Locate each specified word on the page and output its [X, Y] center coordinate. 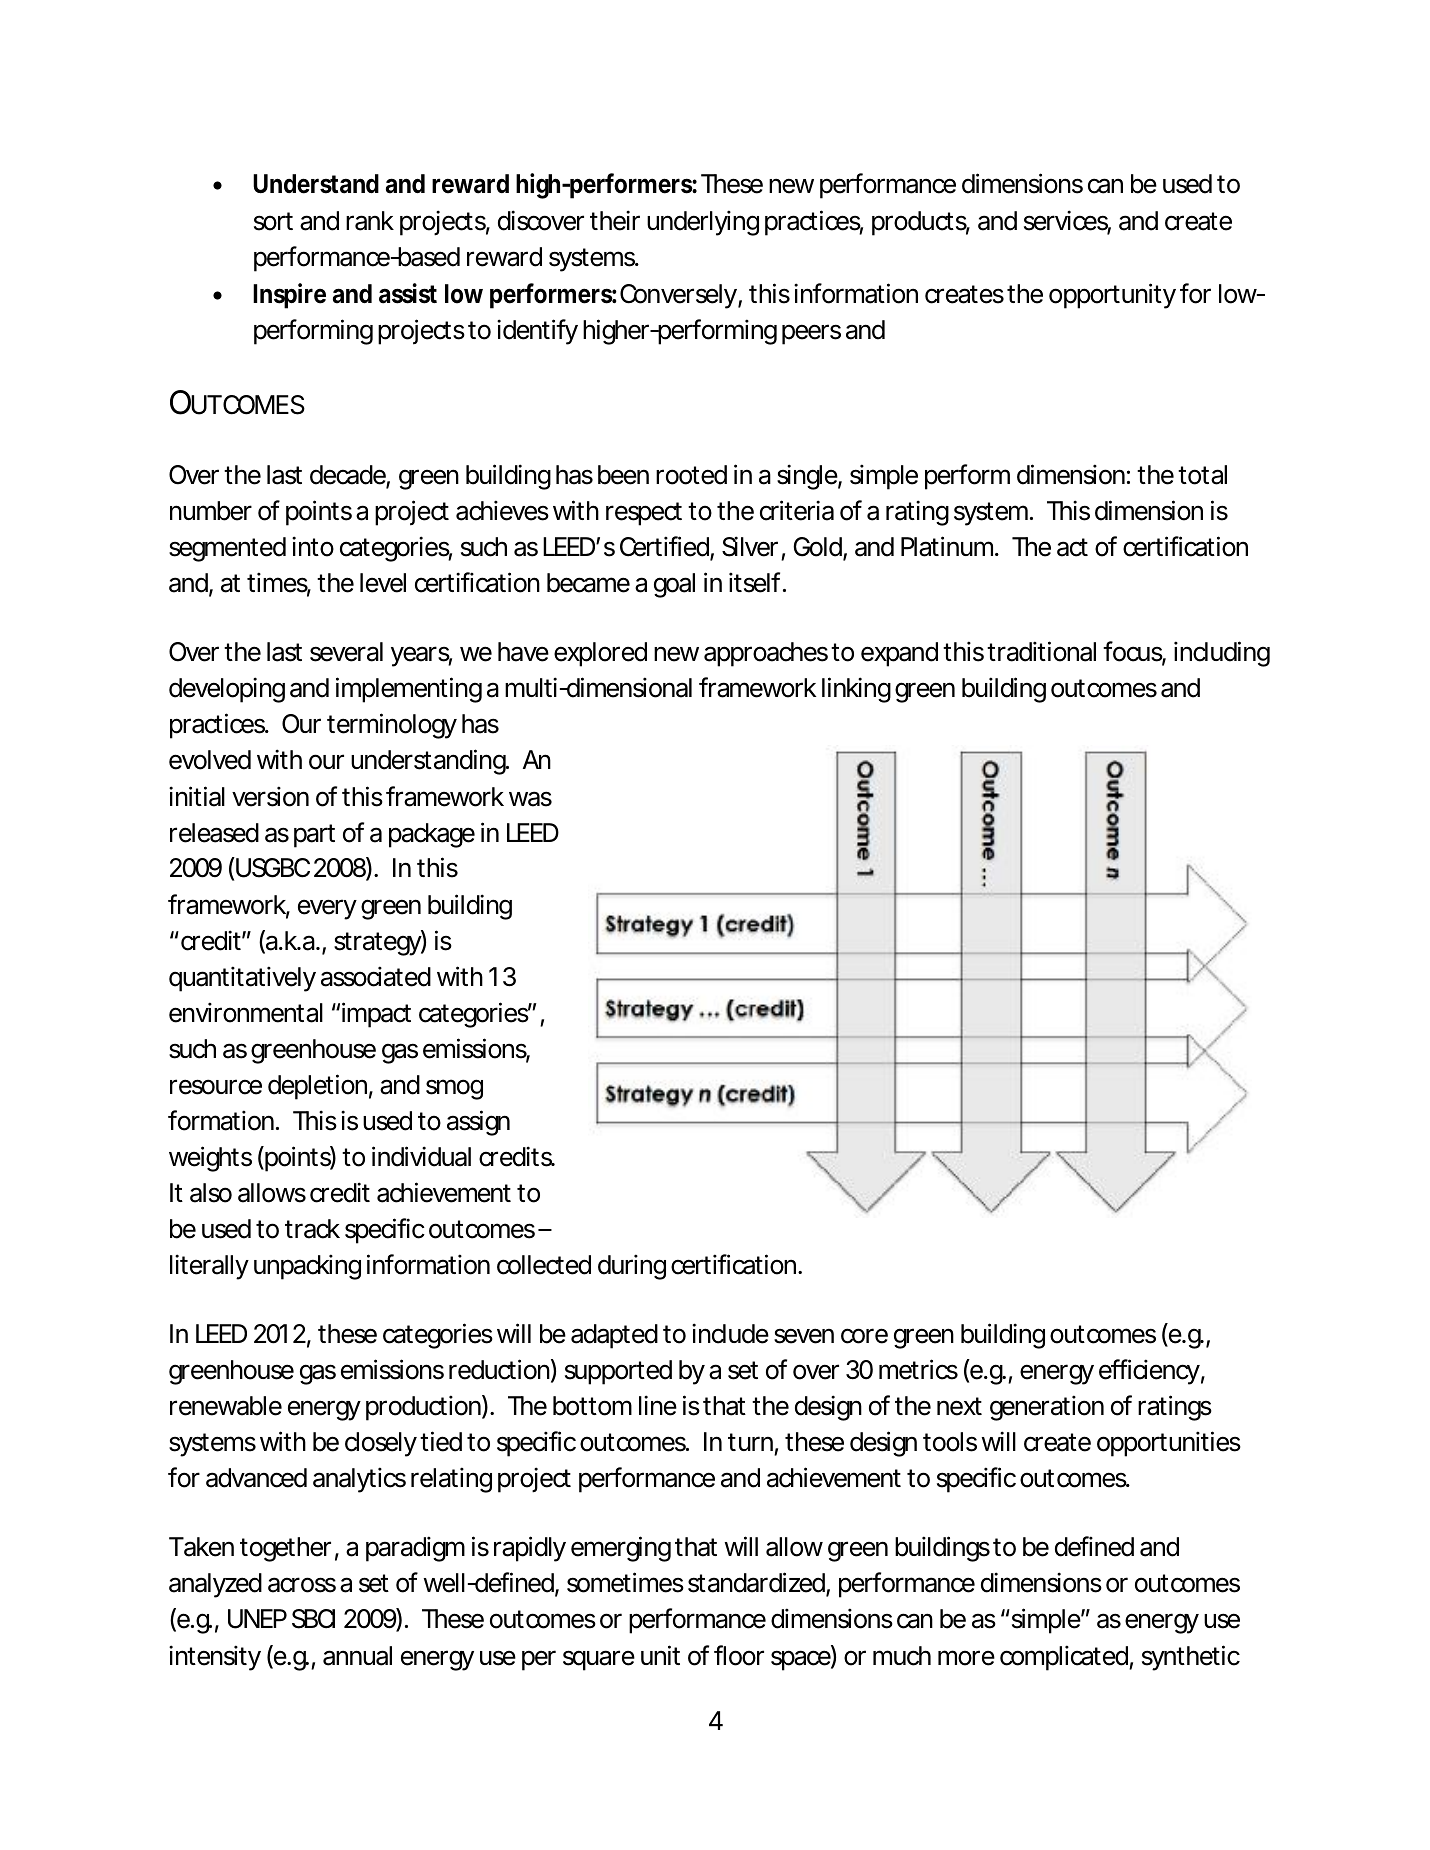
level [383, 583]
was [530, 799]
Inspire [289, 296]
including [1222, 654]
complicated [1065, 1658]
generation [1047, 1408]
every [327, 909]
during [632, 1267]
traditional [1041, 651]
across [302, 1585]
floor [739, 1655]
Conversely [679, 296]
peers [811, 334]
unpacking [307, 1267]
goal [674, 585]
